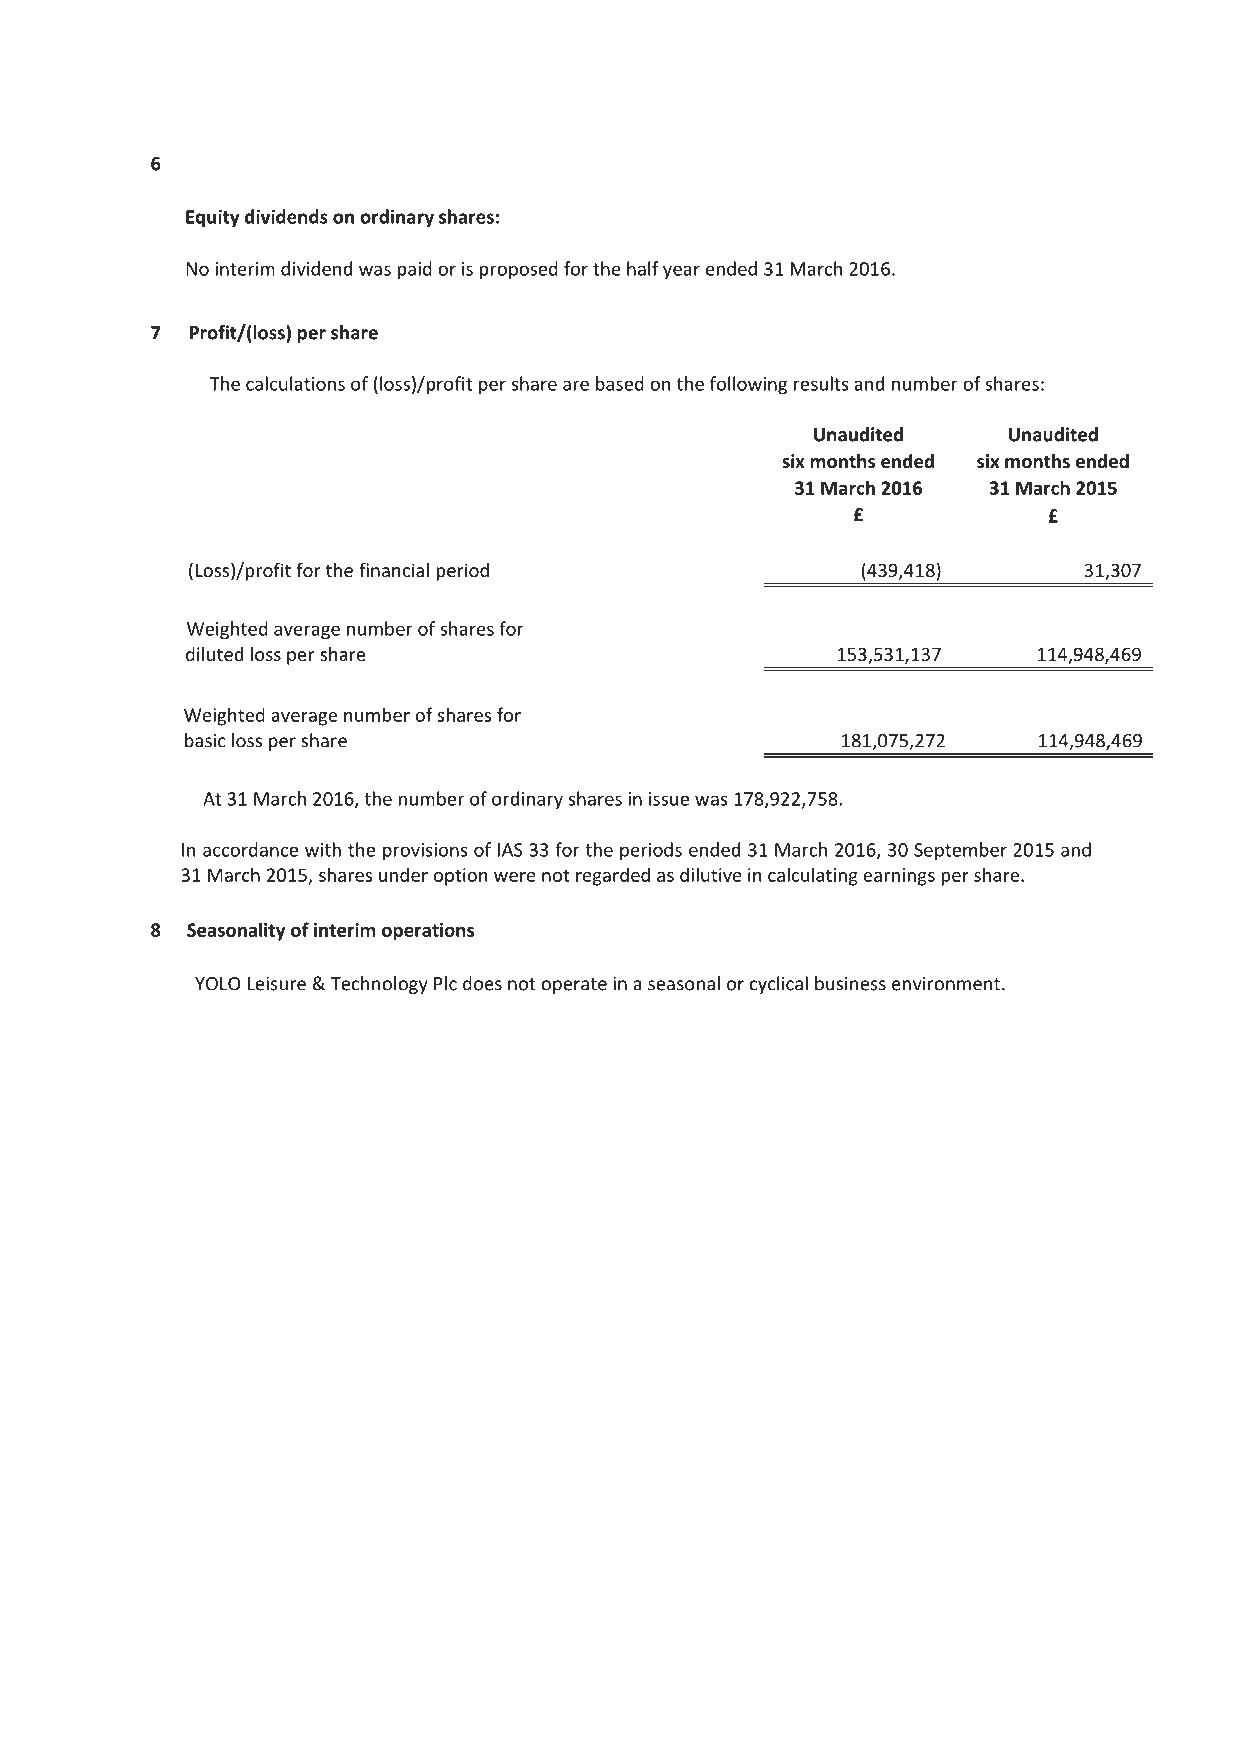 The width and height of the page is (1243, 1758). What do you see at coordinates (643, 268) in the page?
I see `half` at bounding box center [643, 268].
